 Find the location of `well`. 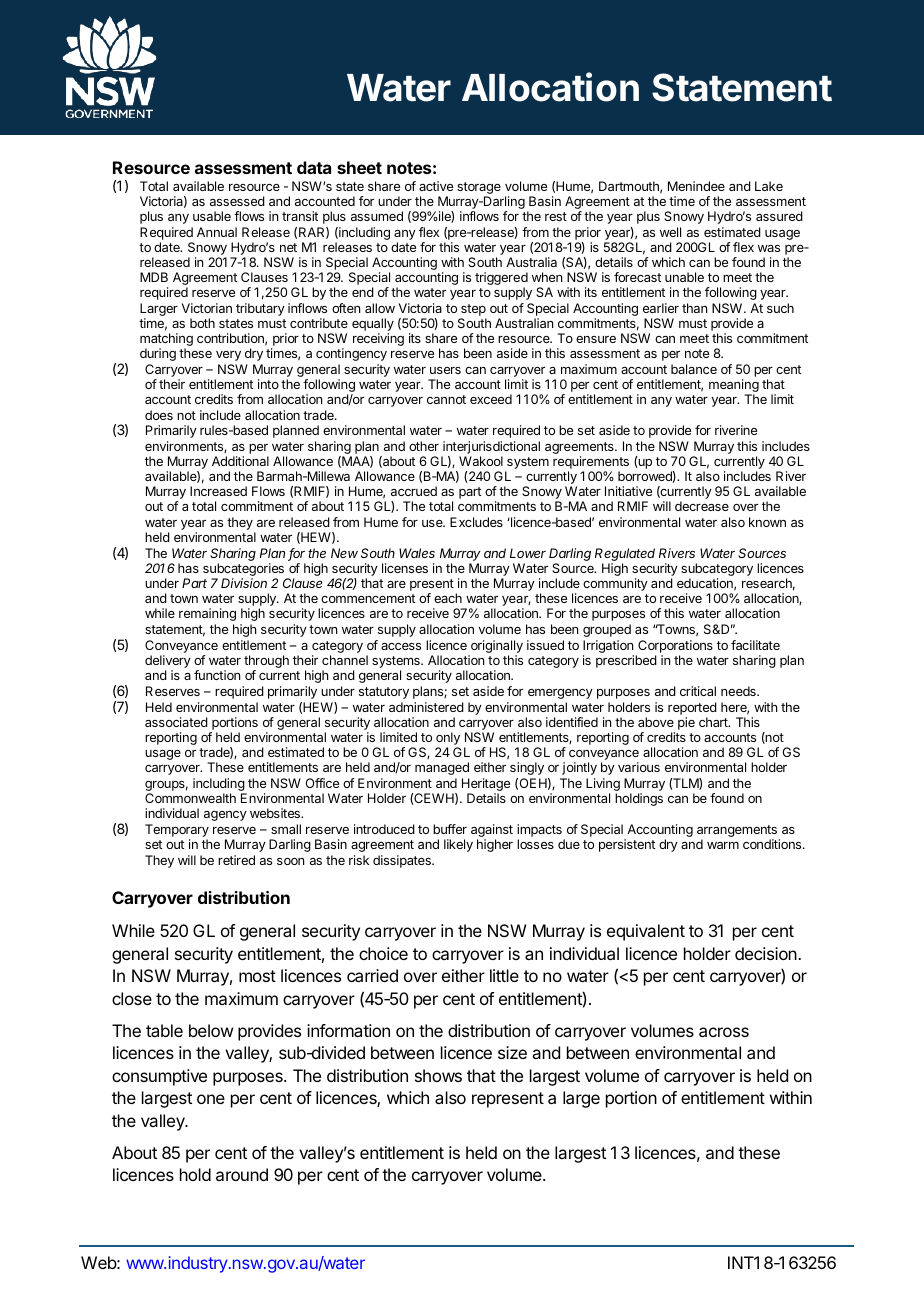

well is located at coordinates (670, 232).
